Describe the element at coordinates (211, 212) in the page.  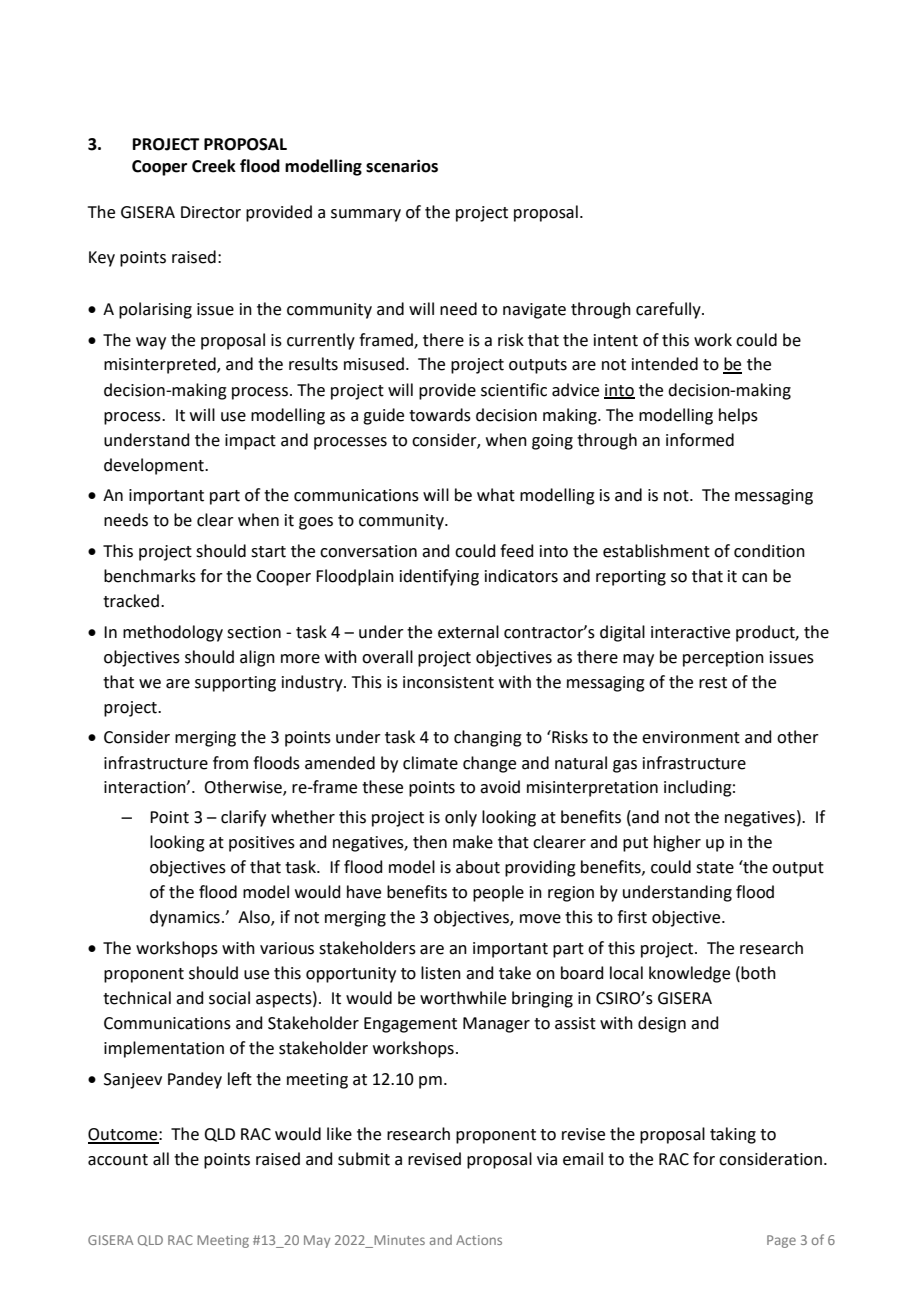
I see `Director` at that location.
